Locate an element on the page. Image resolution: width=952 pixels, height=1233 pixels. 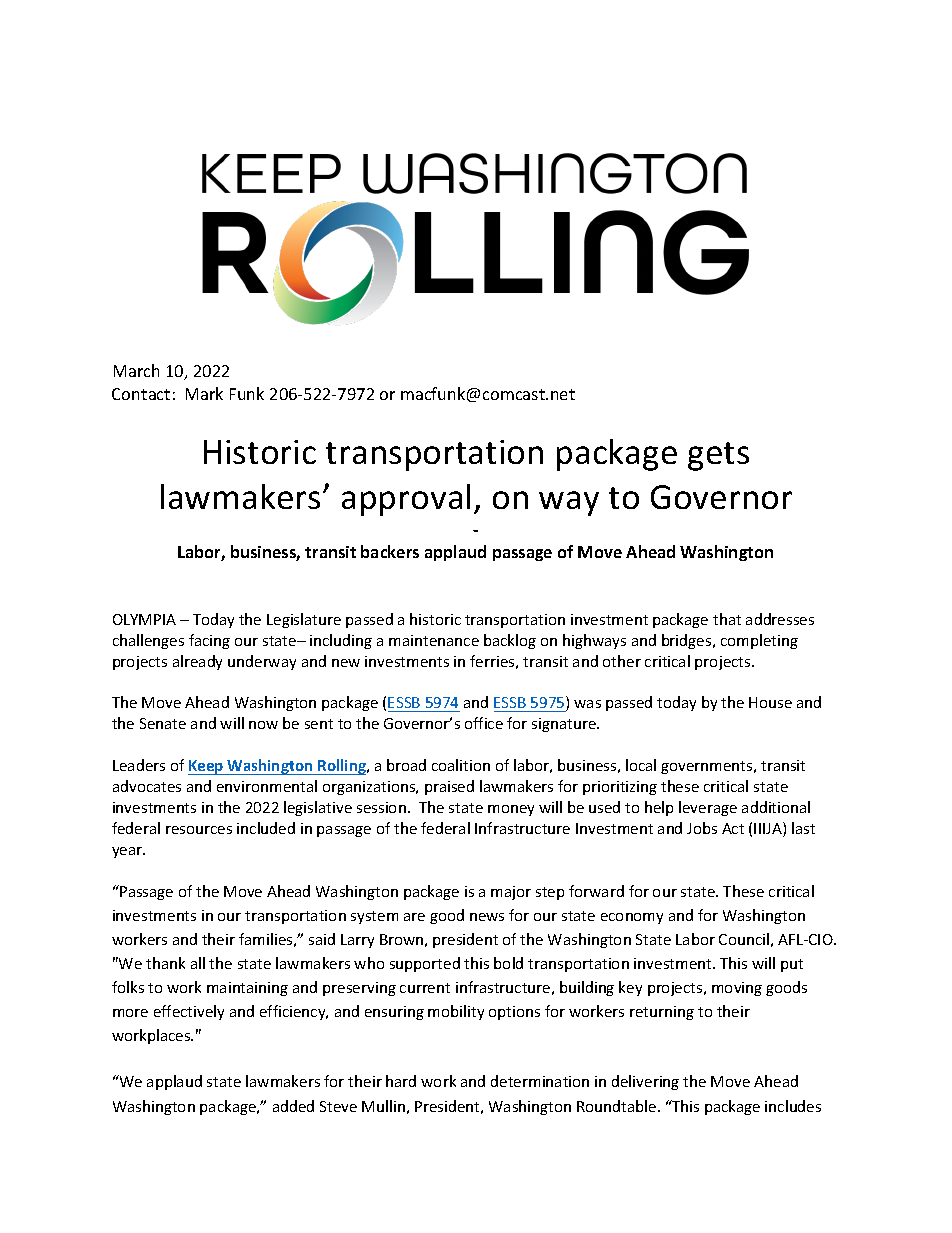
Keep is located at coordinates (207, 767).
